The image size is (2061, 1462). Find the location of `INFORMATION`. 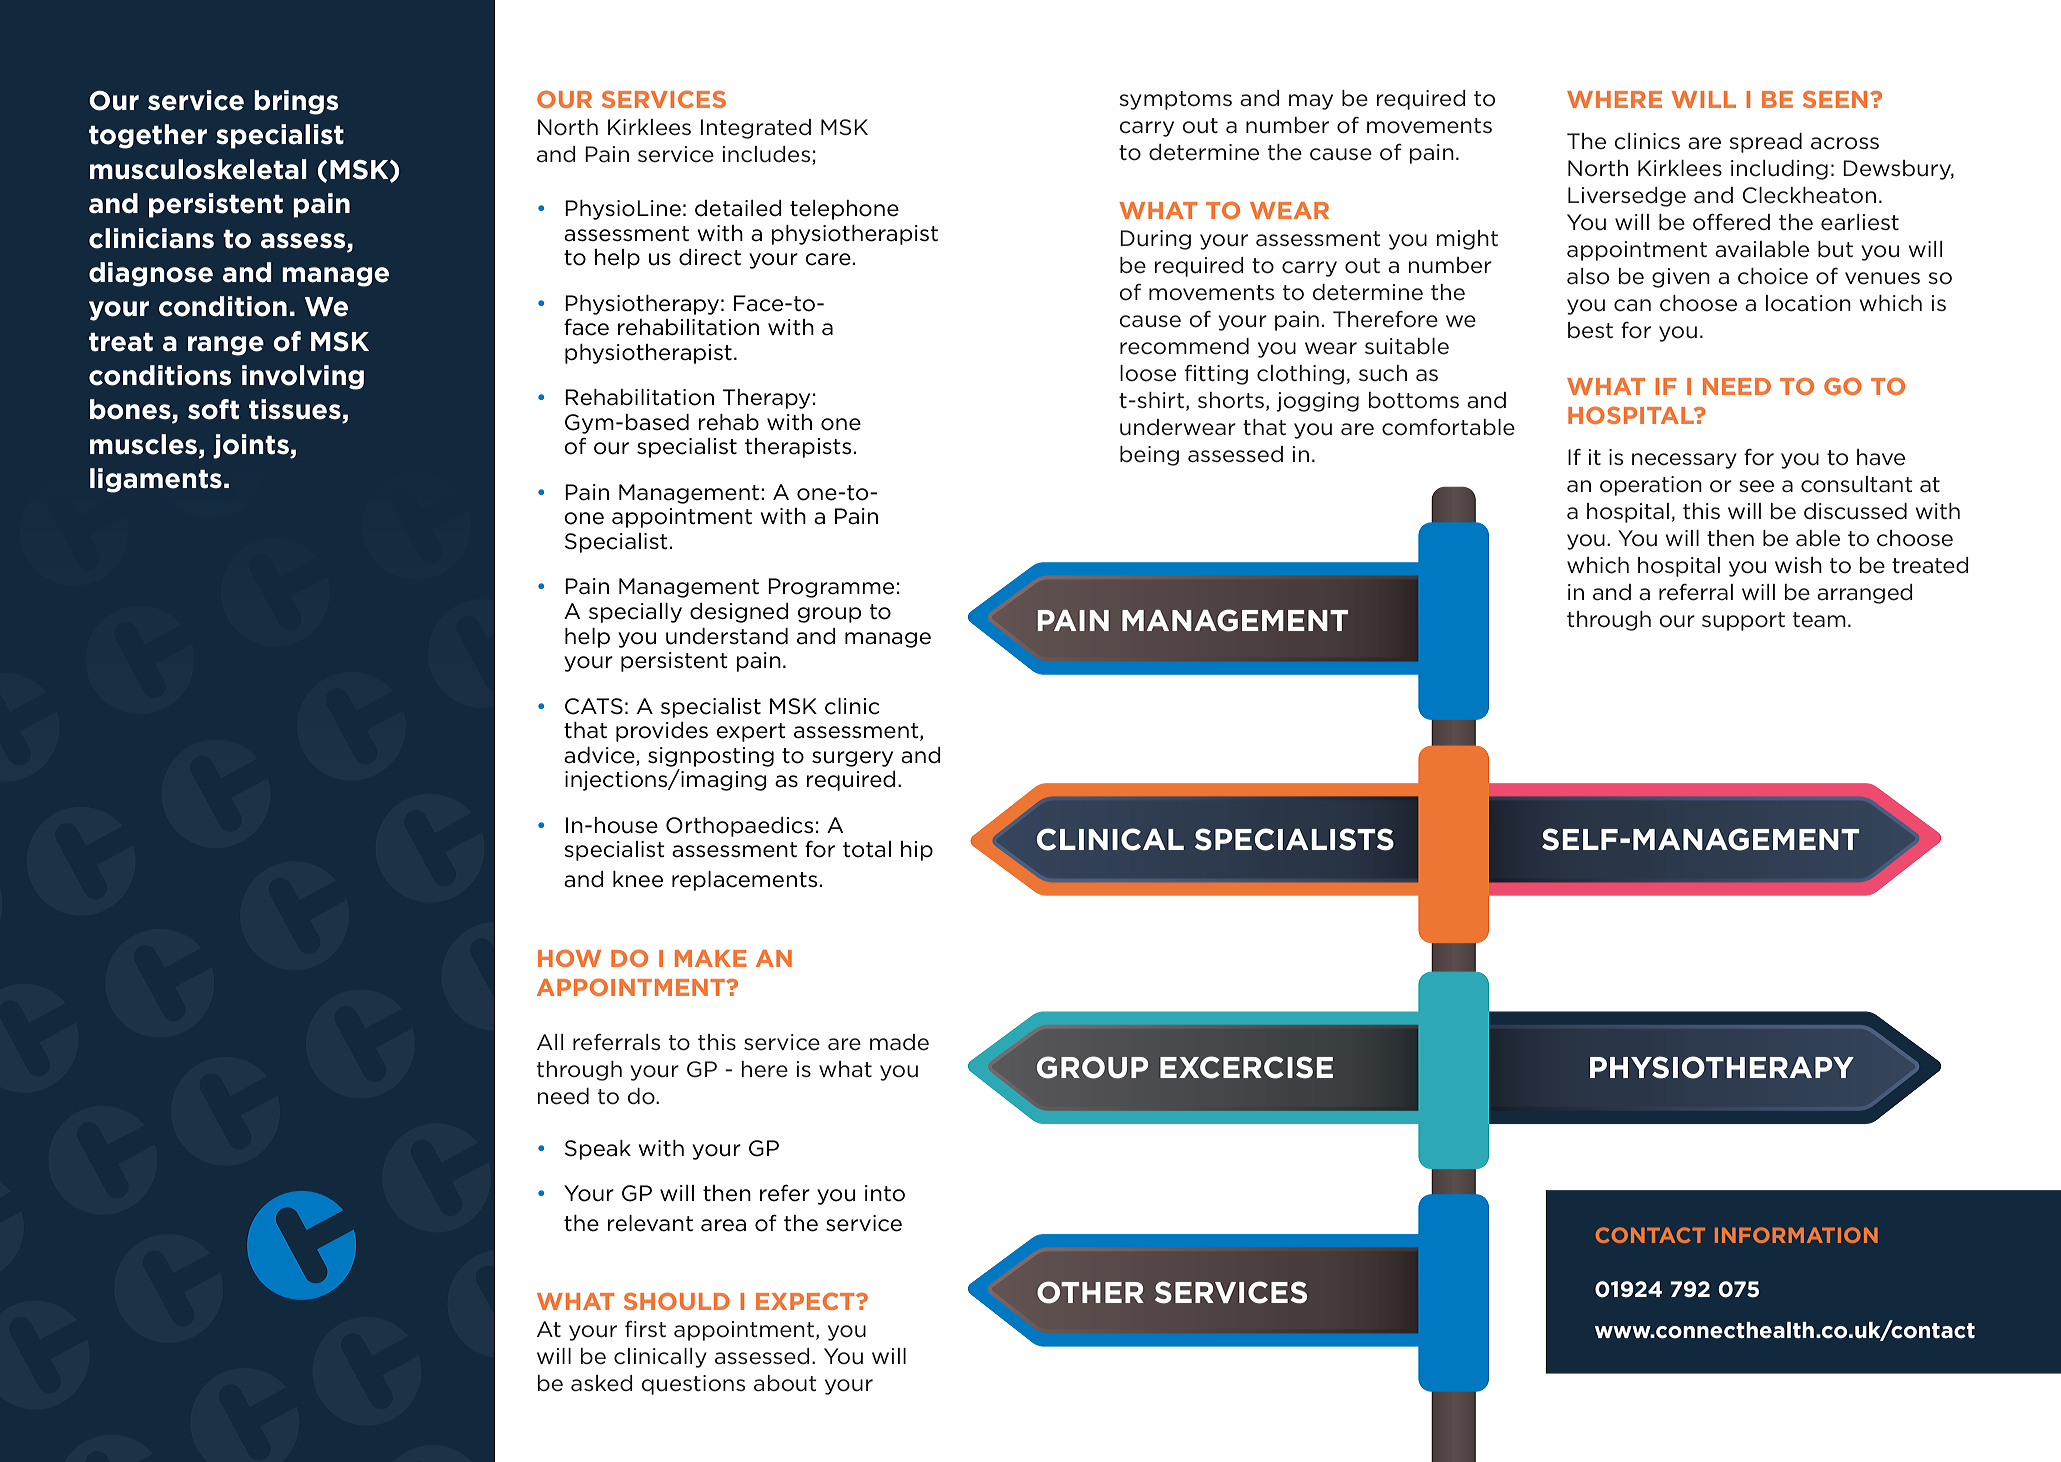

INFORMATION is located at coordinates (1796, 1235).
